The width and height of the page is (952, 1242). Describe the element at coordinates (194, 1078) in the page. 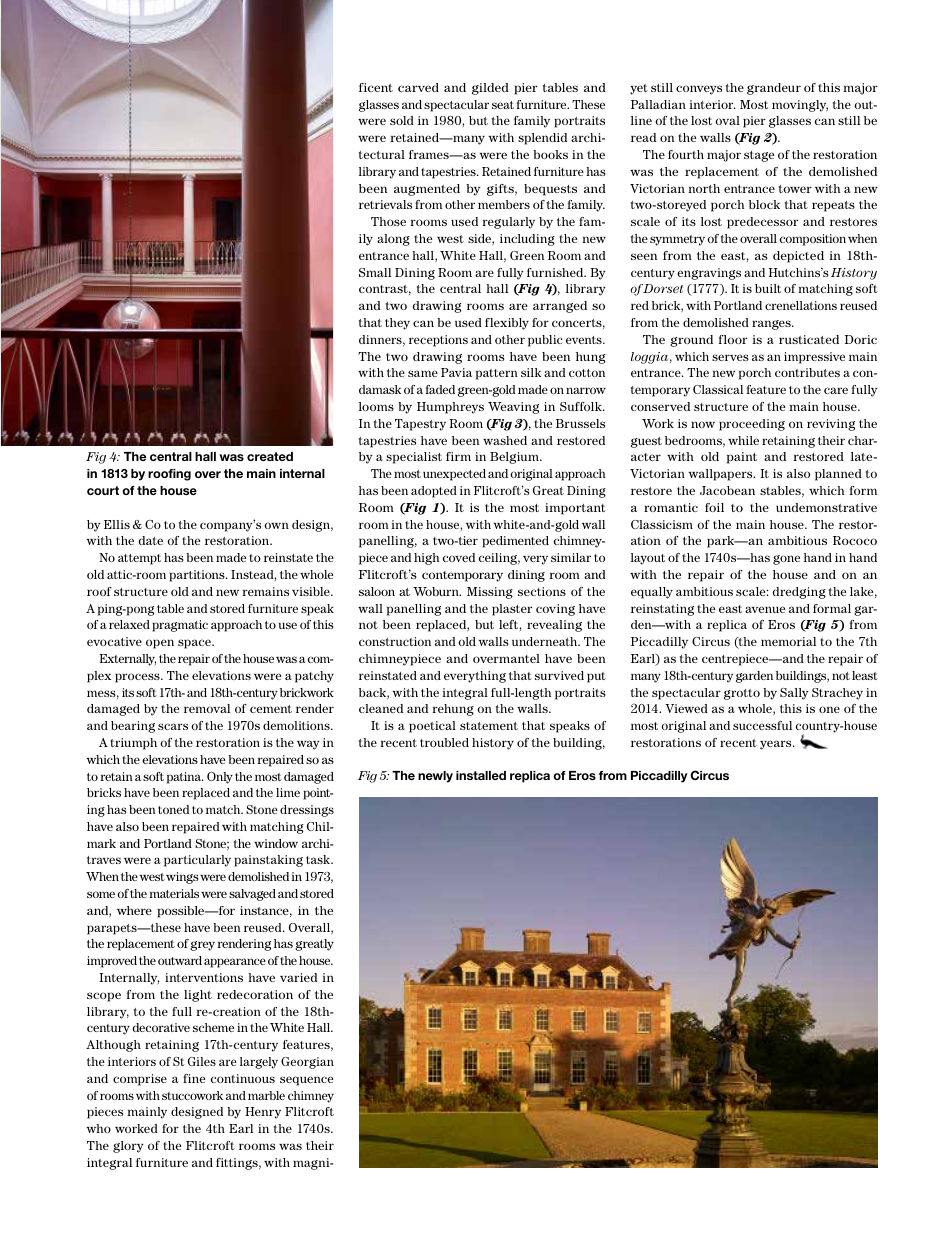

I see `fine` at that location.
